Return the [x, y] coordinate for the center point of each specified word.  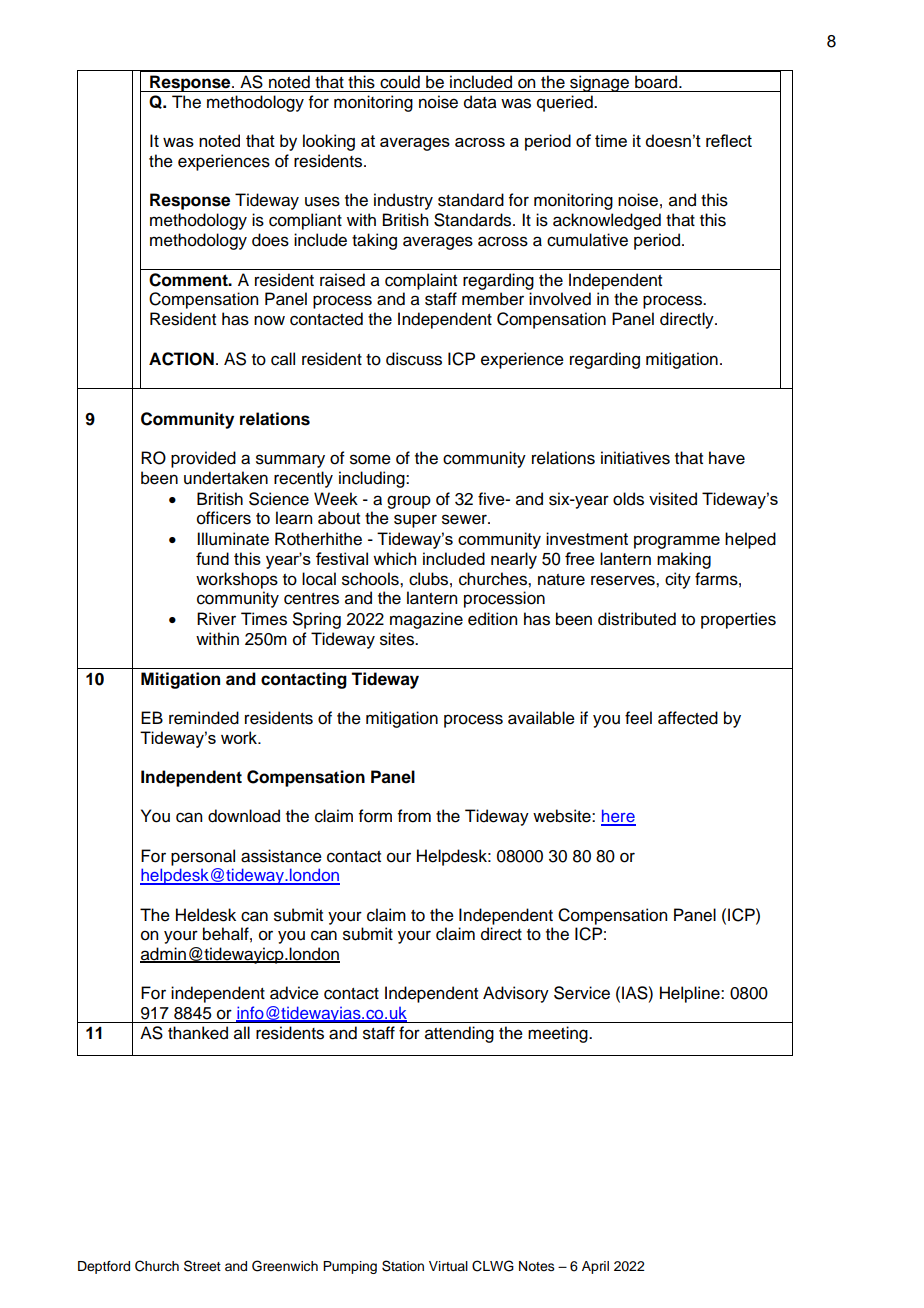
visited [673, 499]
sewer [465, 519]
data [480, 102]
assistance [281, 856]
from [414, 816]
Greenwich [285, 1266]
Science [279, 499]
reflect [729, 140]
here [618, 817]
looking [329, 142]
